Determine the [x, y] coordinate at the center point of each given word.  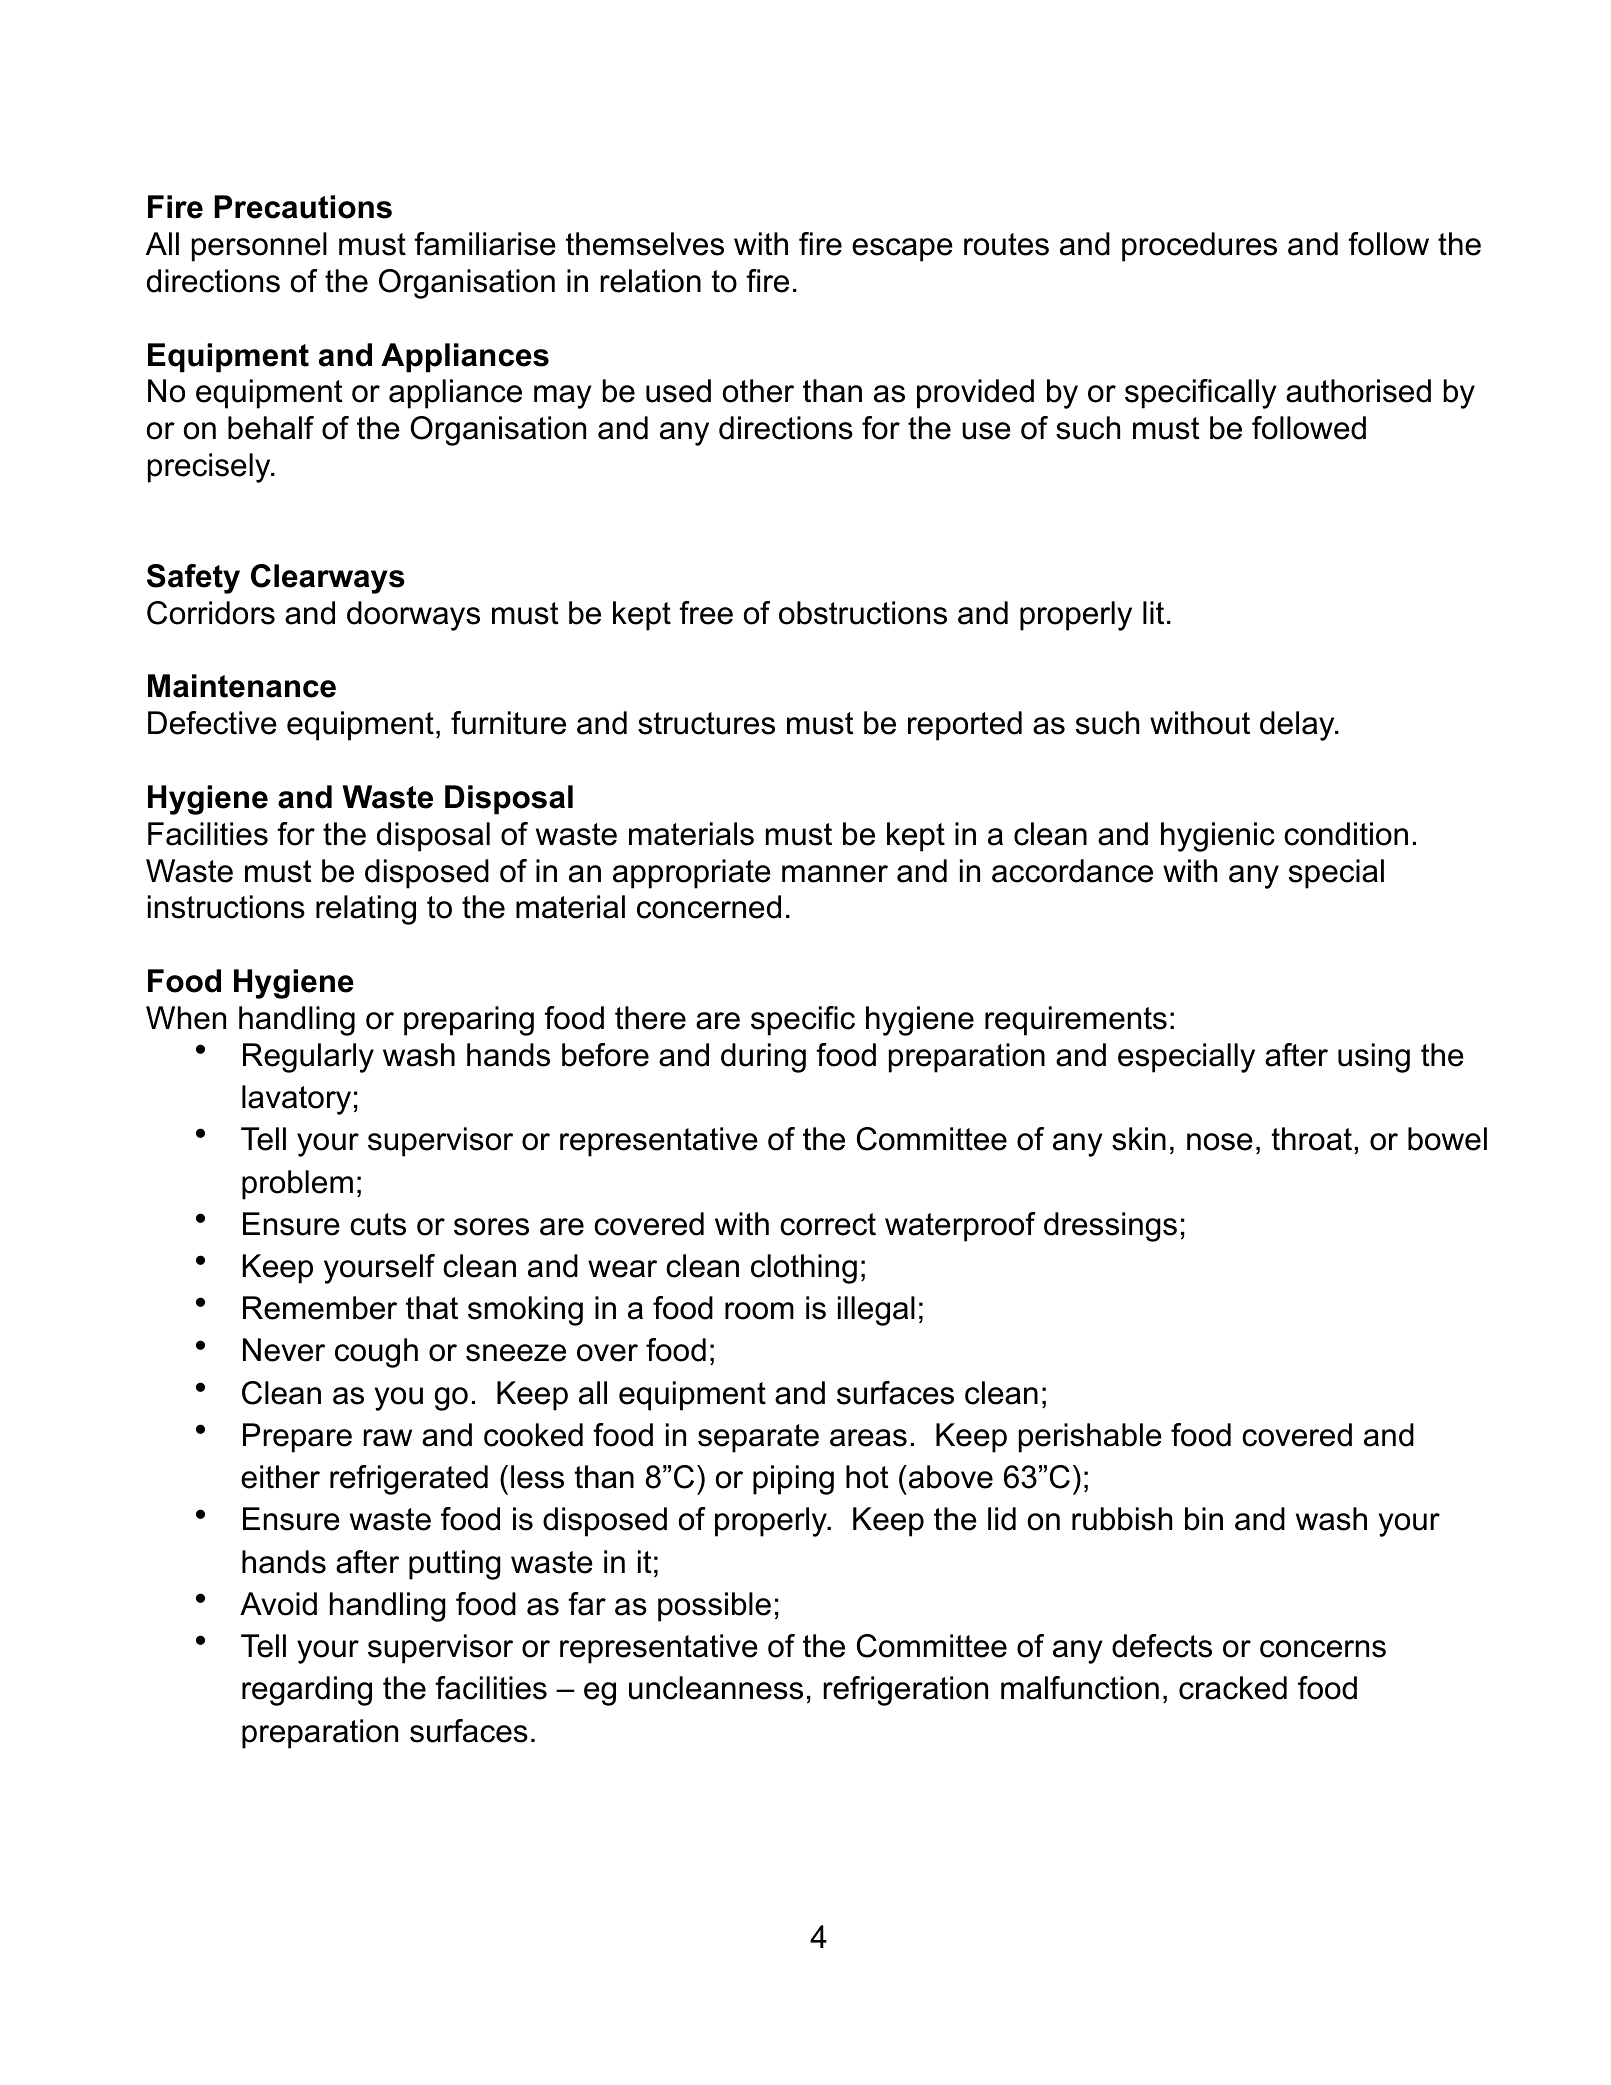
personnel [259, 247]
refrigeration [905, 1691]
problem [297, 1185]
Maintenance [242, 686]
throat [1312, 1139]
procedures [1199, 247]
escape [902, 250]
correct [828, 1224]
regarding [307, 1691]
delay [1298, 726]
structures [706, 723]
